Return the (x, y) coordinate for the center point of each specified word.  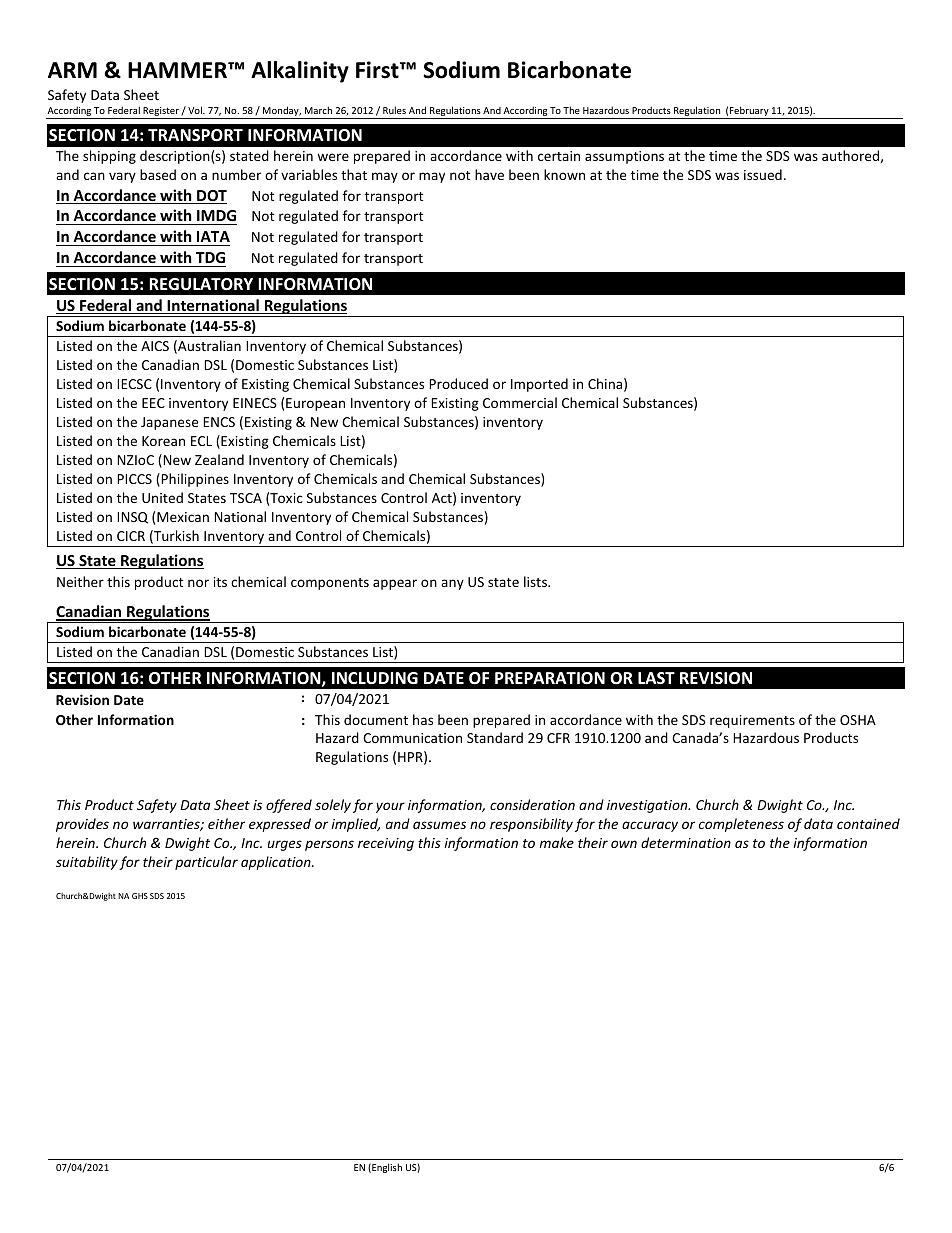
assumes (439, 825)
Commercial (520, 402)
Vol (196, 110)
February (749, 112)
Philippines (194, 480)
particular (206, 863)
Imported (539, 385)
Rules (394, 110)
